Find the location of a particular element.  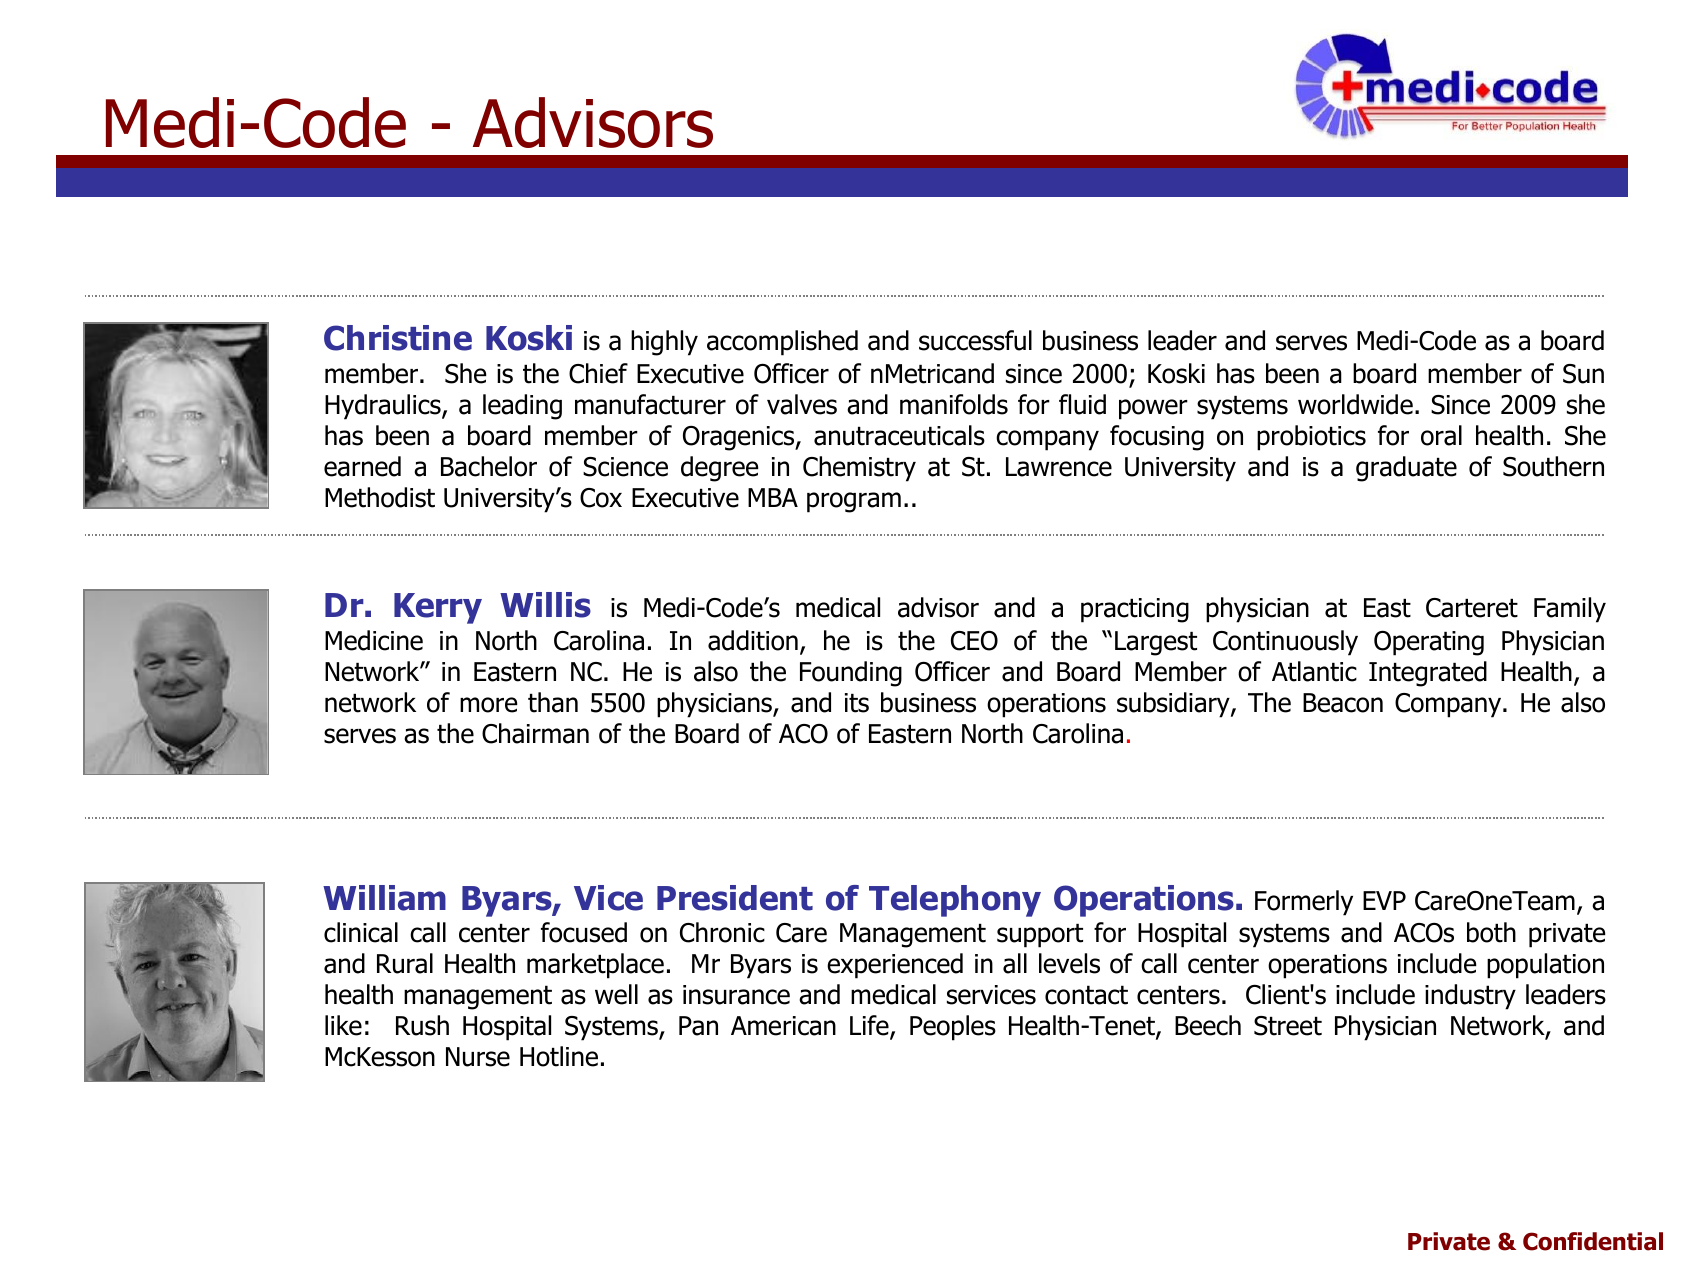

Nurse is located at coordinates (478, 1057).
